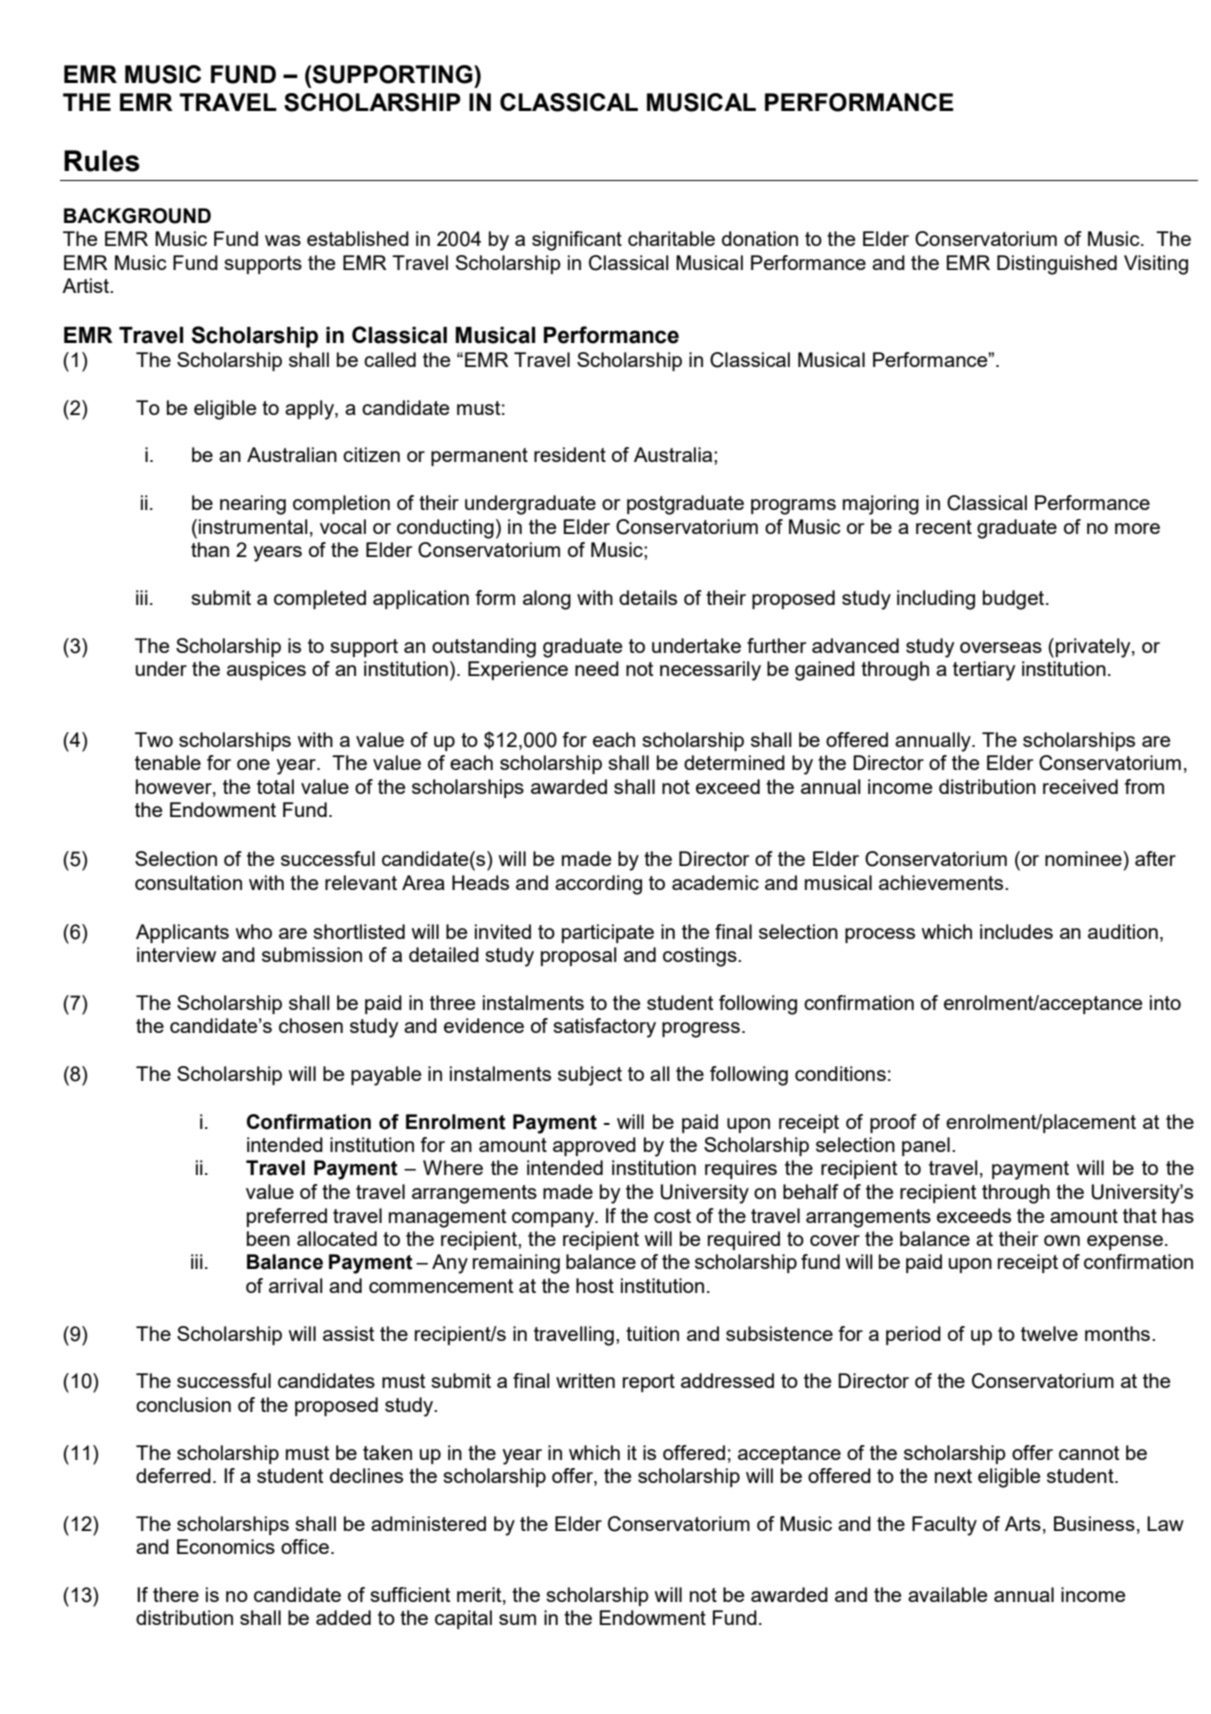 The height and width of the page is (1714, 1211). Describe the element at coordinates (1023, 1523) in the page. I see `Arts` at that location.
